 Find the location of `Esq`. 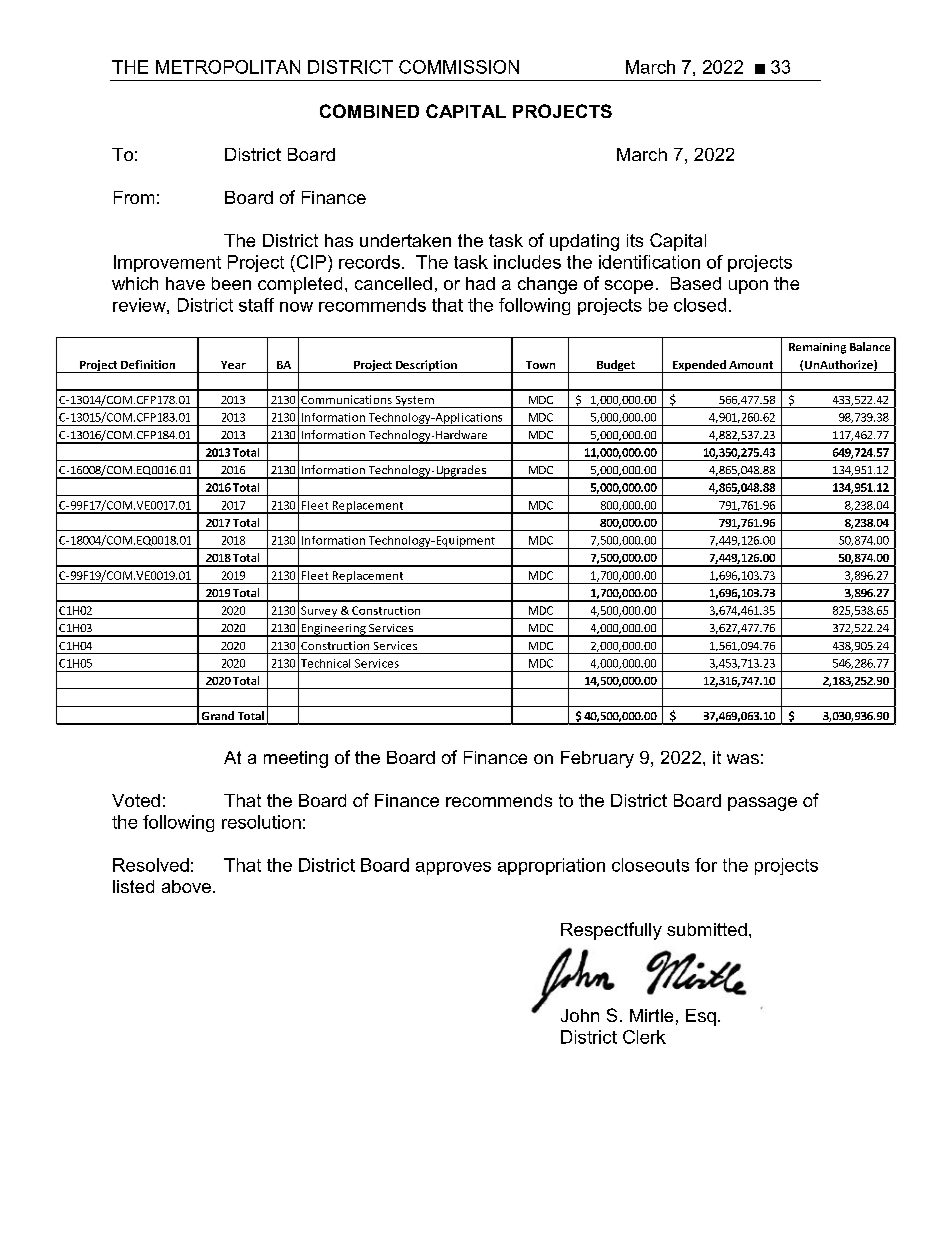

Esq is located at coordinates (701, 1017).
